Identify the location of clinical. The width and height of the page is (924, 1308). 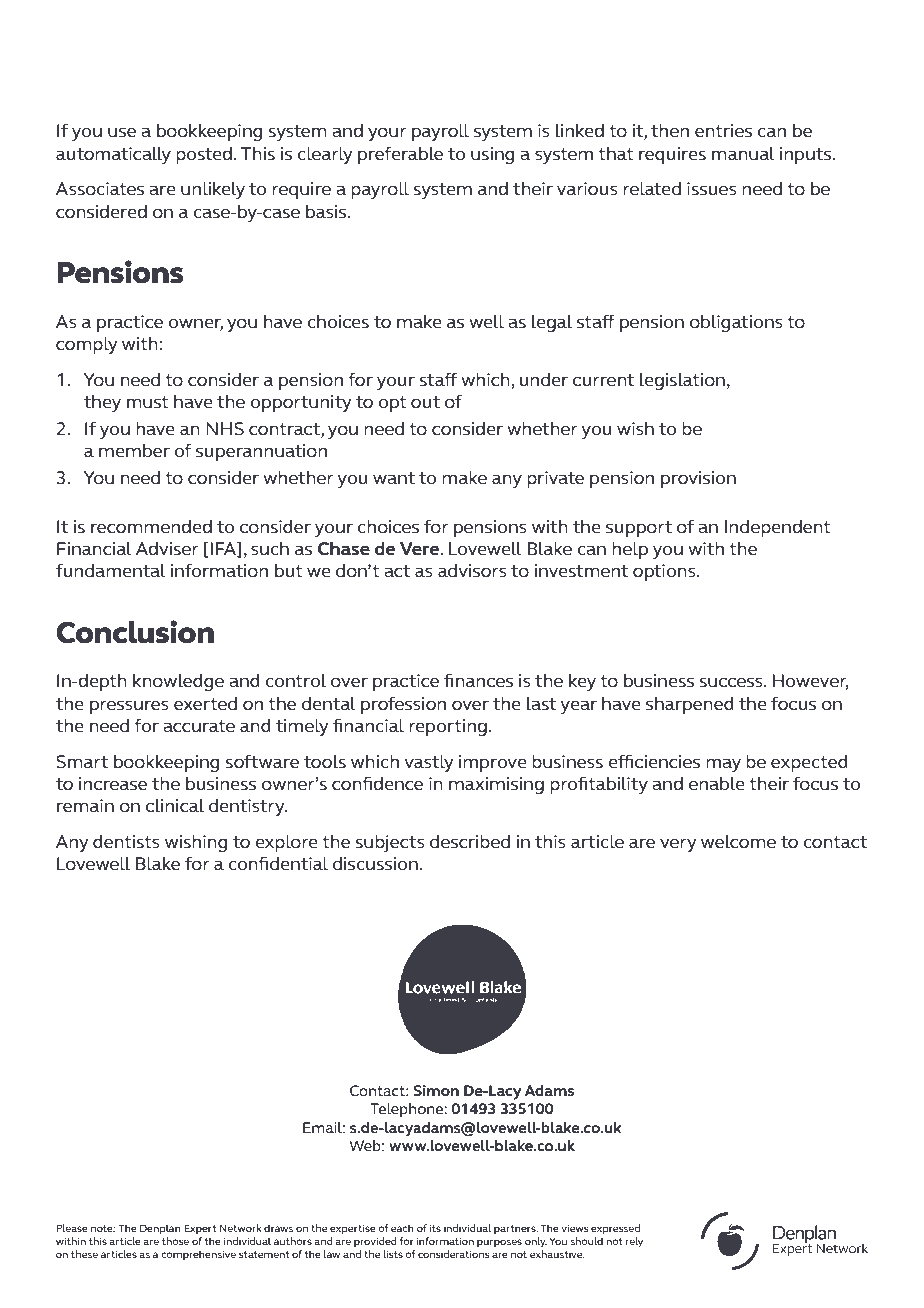
(175, 806).
